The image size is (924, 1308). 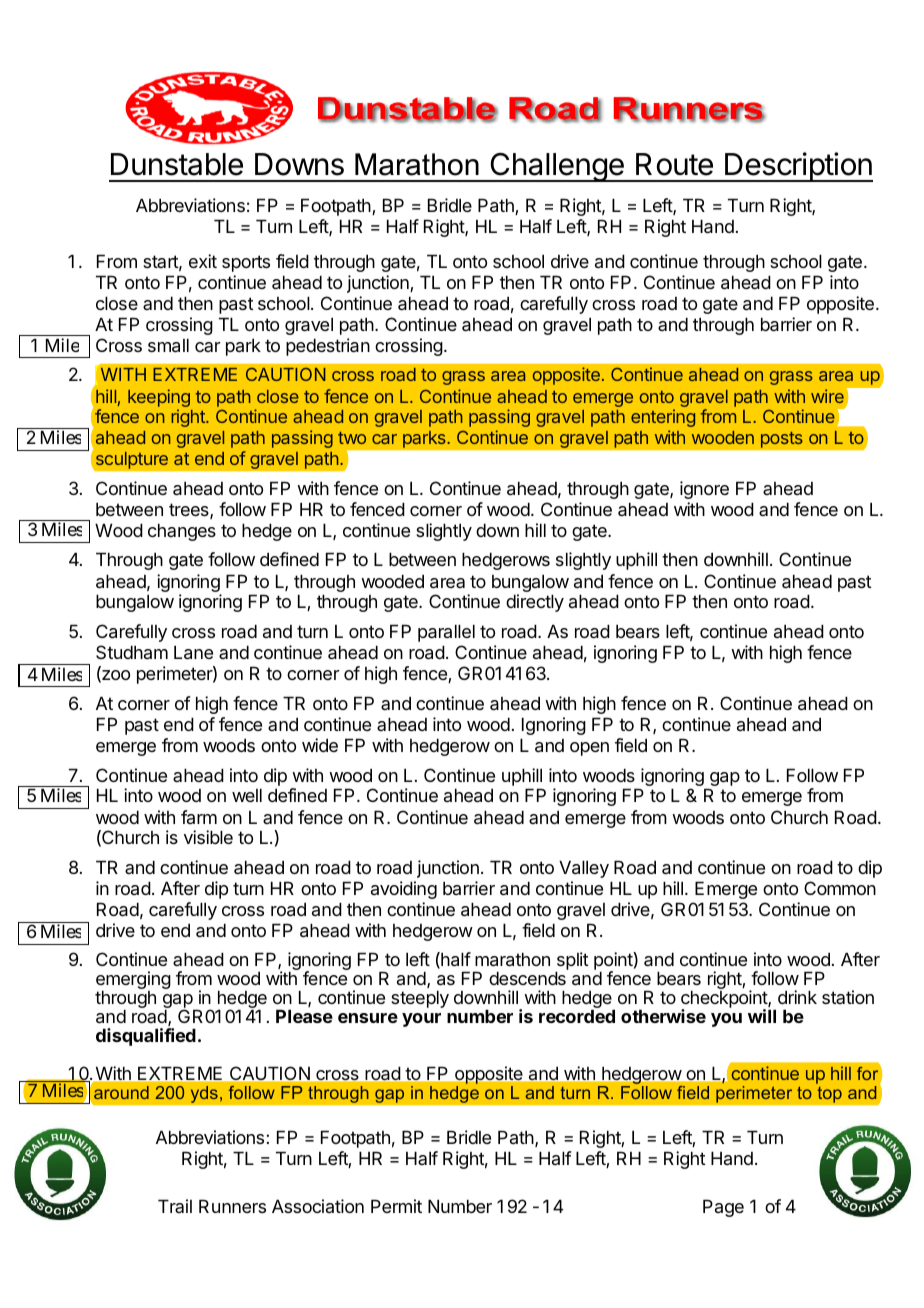 I want to click on directly, so click(x=535, y=603).
